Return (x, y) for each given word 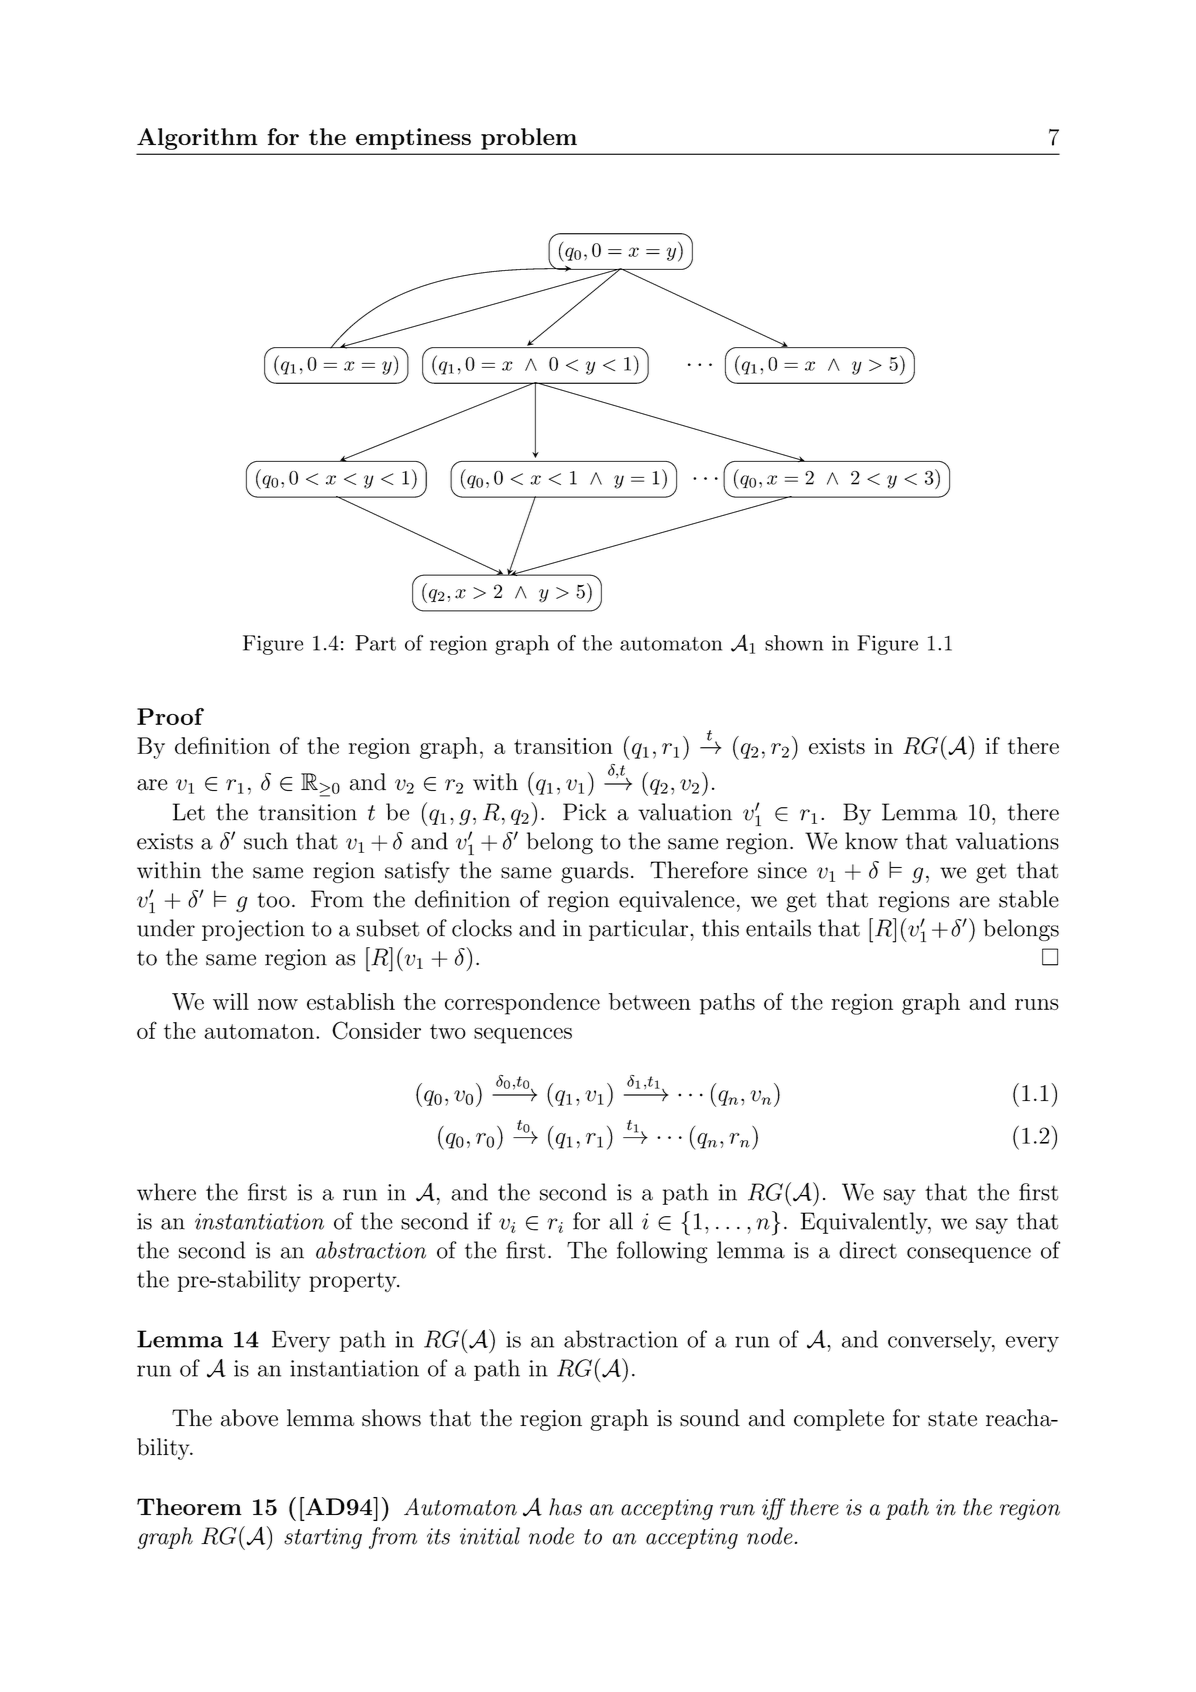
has (565, 1507)
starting (323, 1538)
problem (529, 139)
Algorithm (197, 139)
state (952, 1419)
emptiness (413, 139)
